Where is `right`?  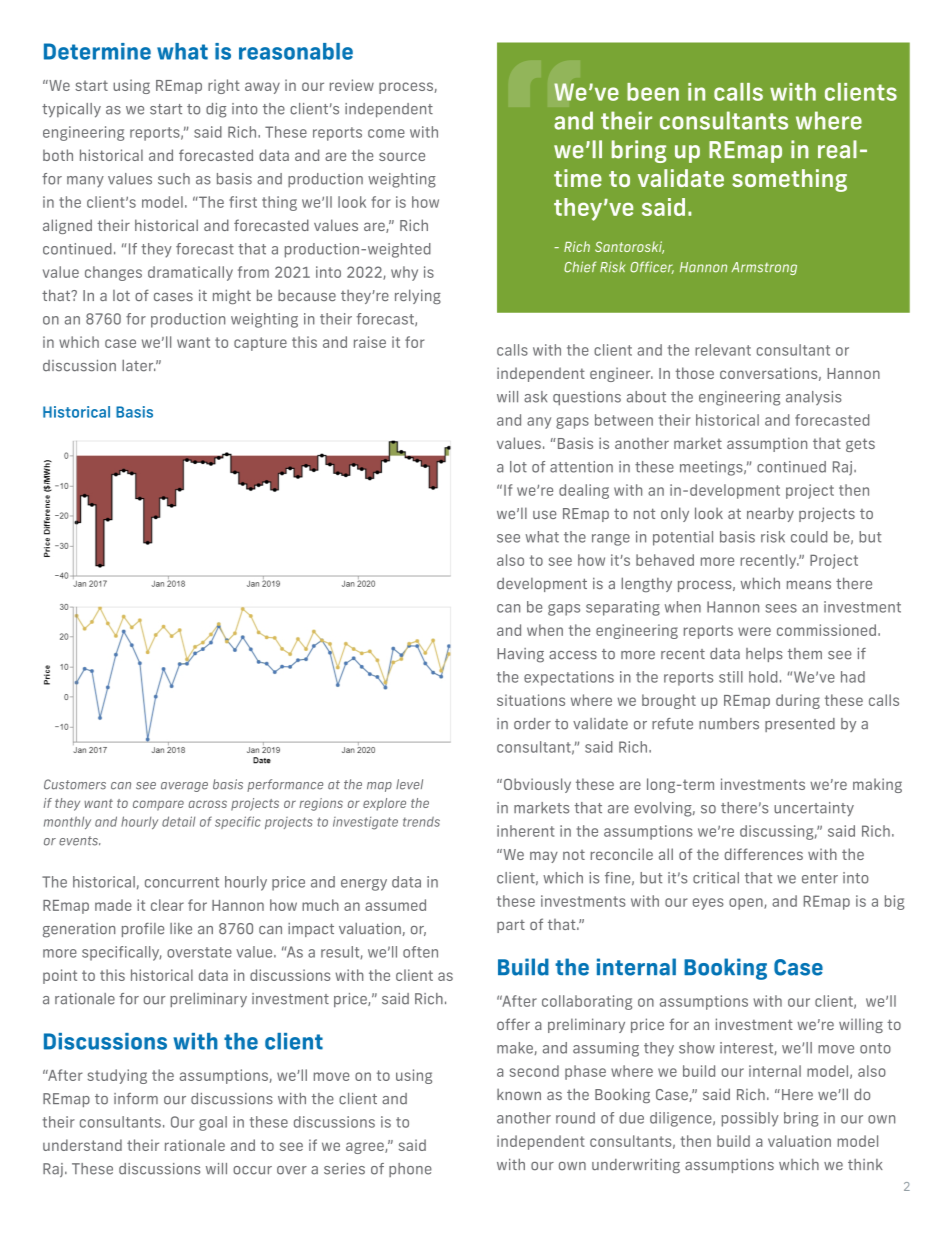
right is located at coordinates (224, 86).
